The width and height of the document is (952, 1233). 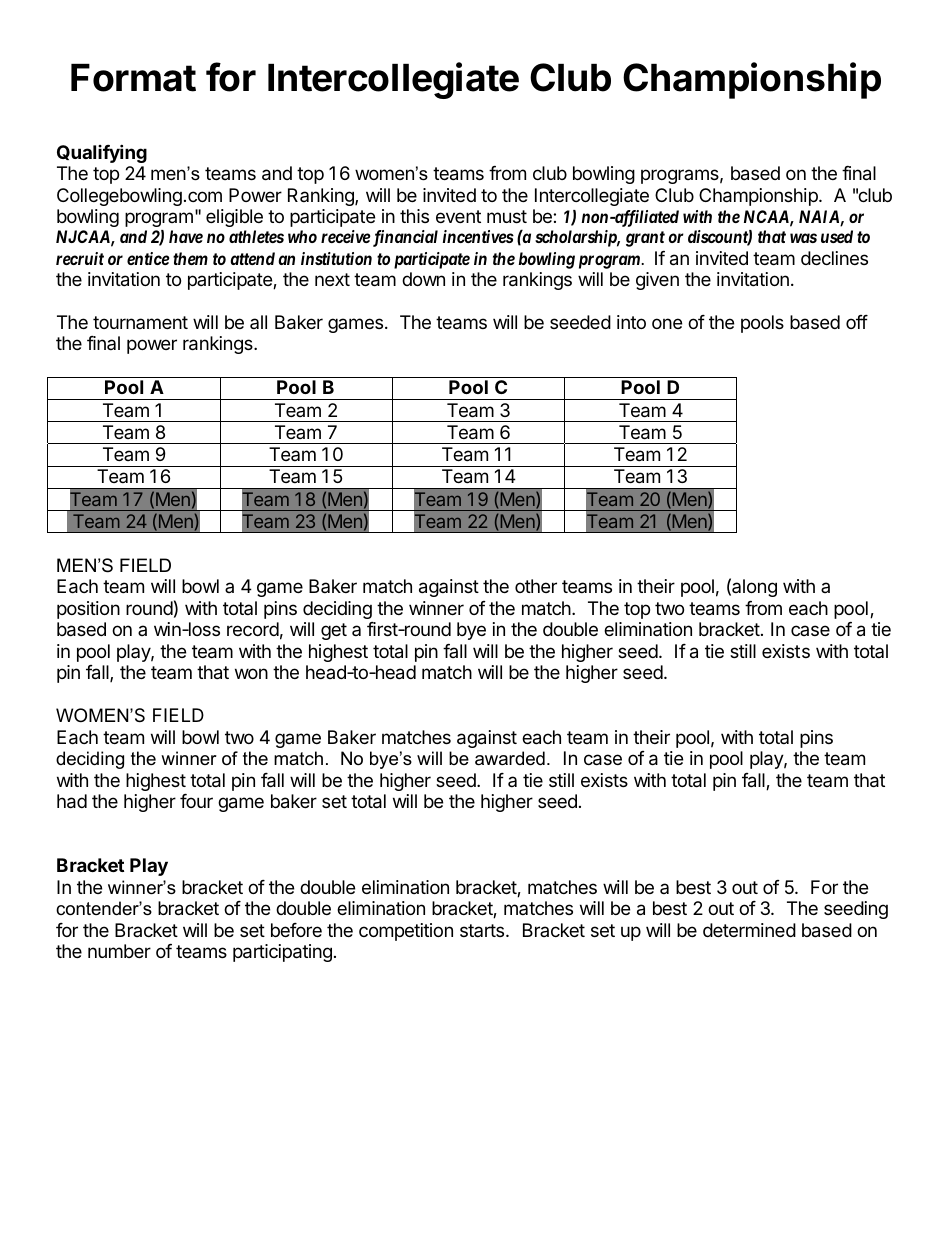 I want to click on tournament, so click(x=140, y=322).
